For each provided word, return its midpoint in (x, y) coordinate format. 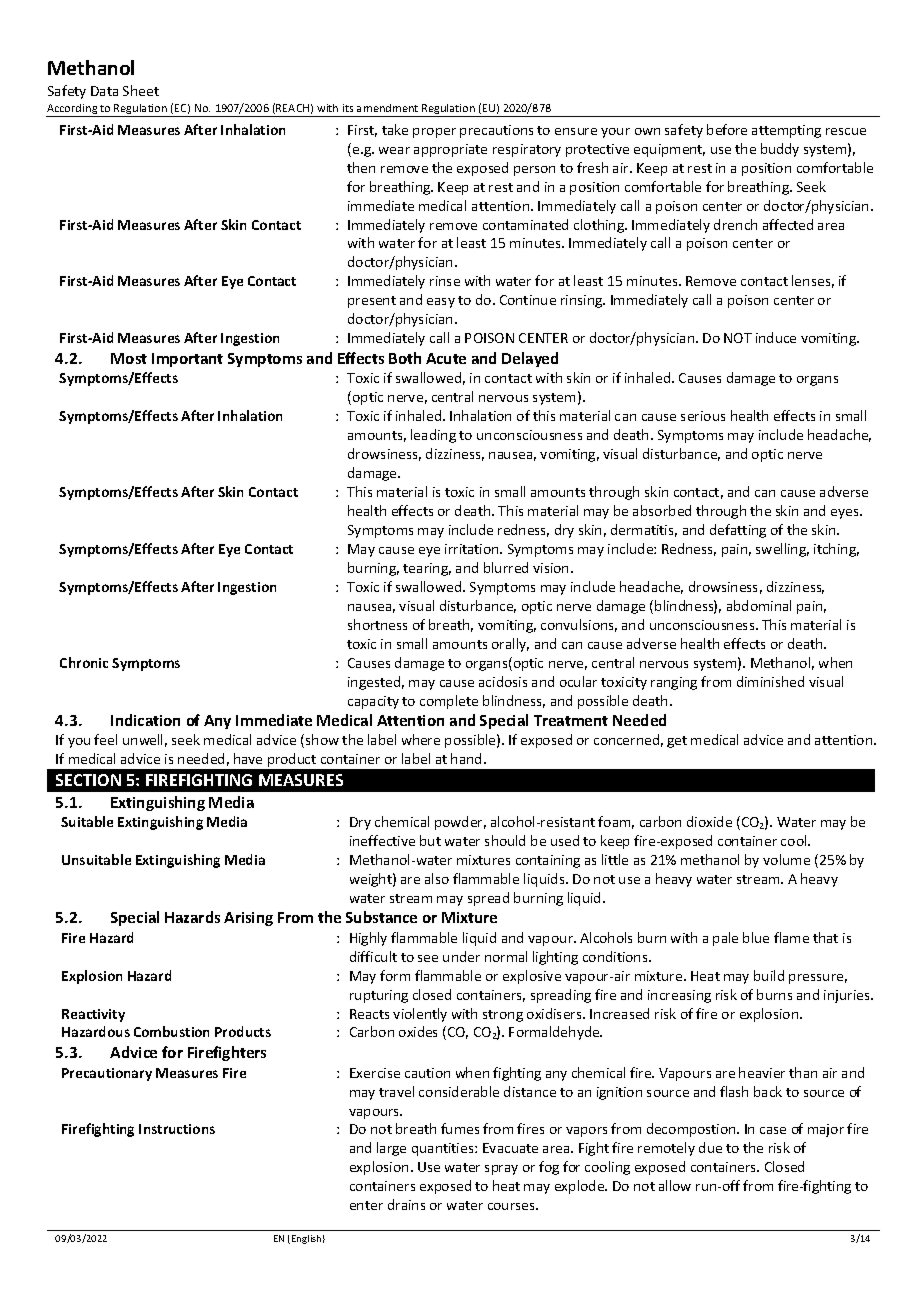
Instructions (177, 1129)
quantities (444, 1149)
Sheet (141, 90)
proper (434, 133)
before (727, 129)
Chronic (84, 662)
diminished (770, 681)
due (710, 1147)
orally (510, 645)
